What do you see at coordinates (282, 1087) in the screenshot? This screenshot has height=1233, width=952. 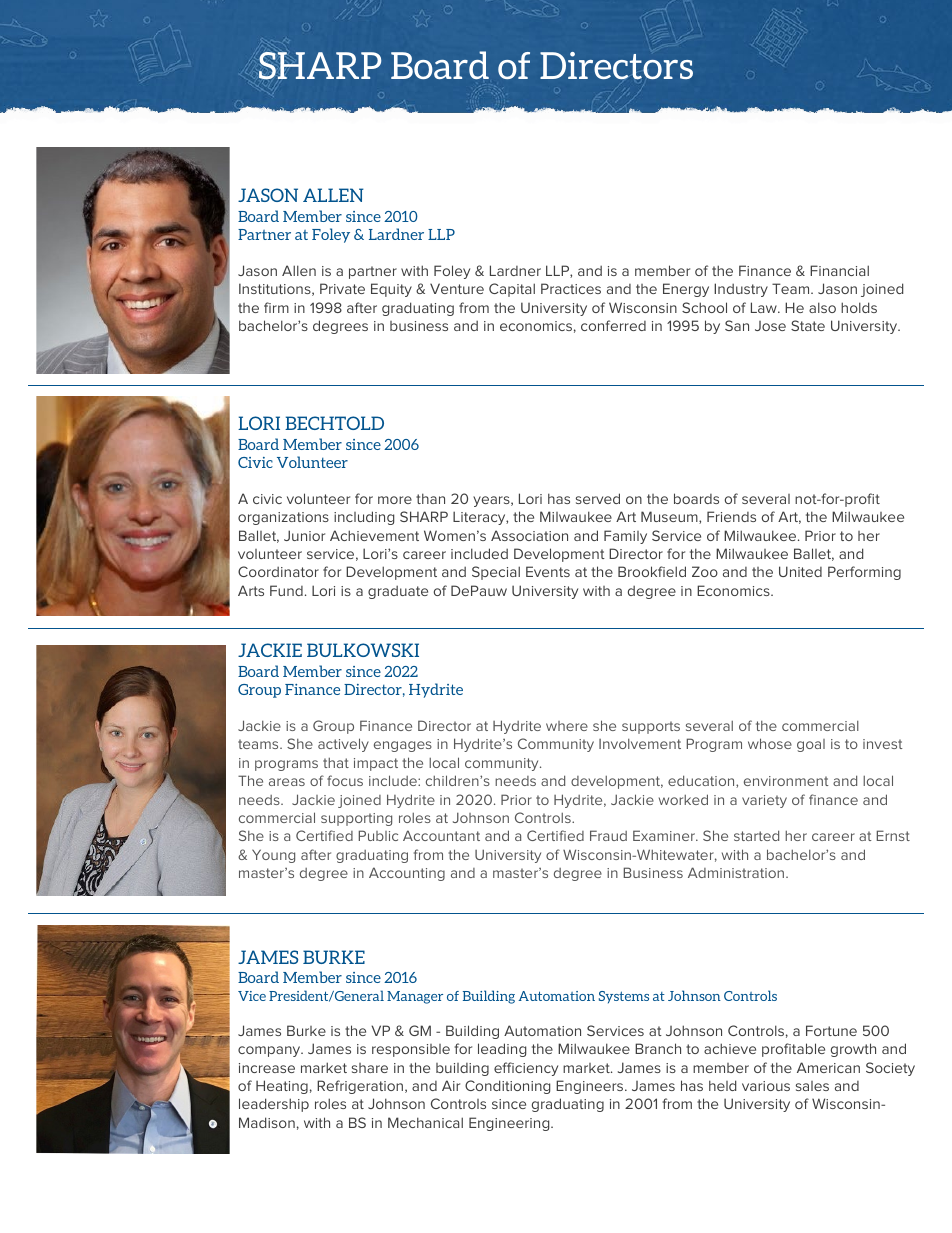 I see `Heating` at bounding box center [282, 1087].
